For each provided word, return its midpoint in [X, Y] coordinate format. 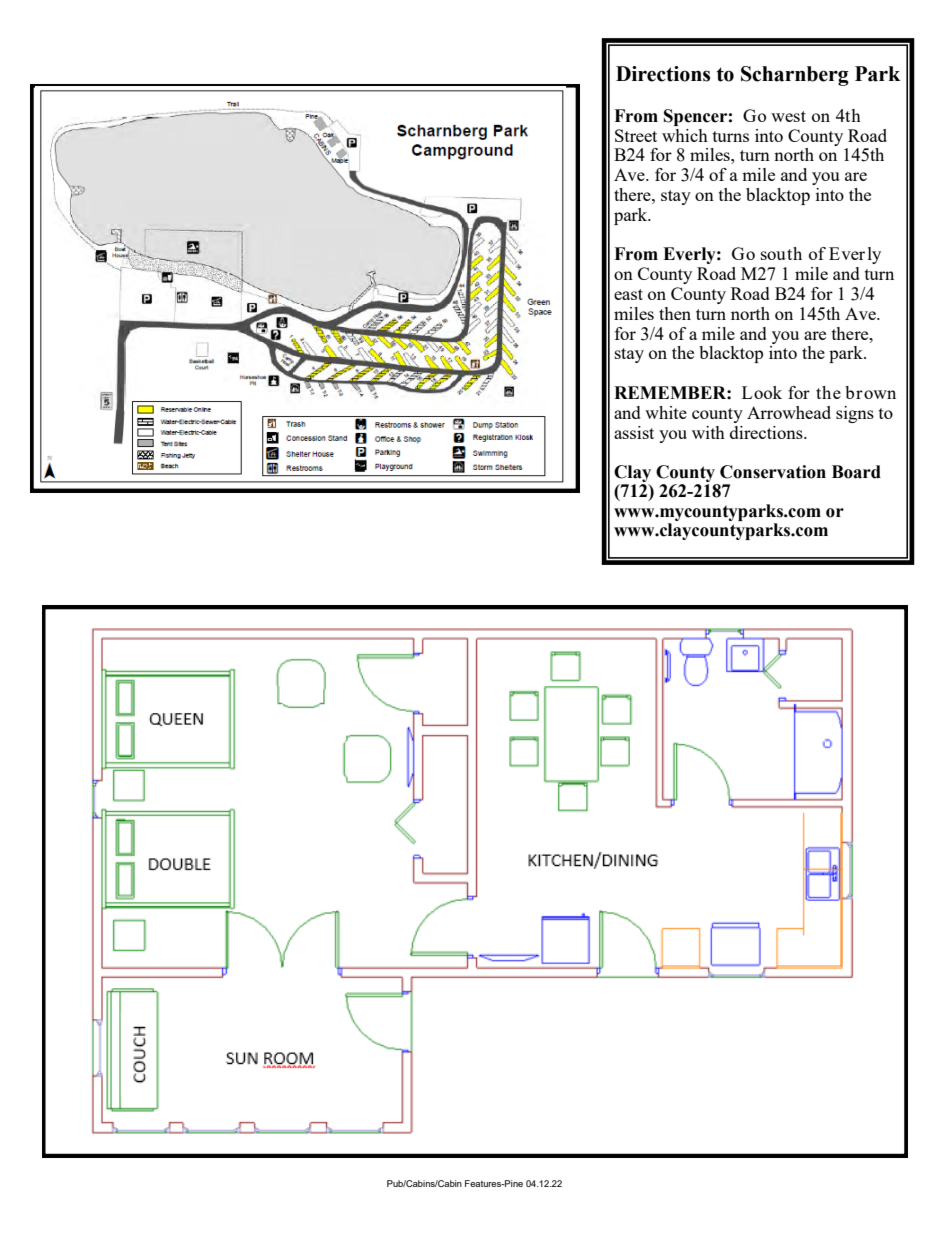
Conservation [773, 472]
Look [762, 392]
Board [856, 472]
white [666, 412]
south [781, 253]
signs [855, 414]
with [708, 432]
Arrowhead [789, 412]
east [628, 294]
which [685, 135]
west [788, 116]
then [675, 313]
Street [636, 135]
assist [634, 432]
